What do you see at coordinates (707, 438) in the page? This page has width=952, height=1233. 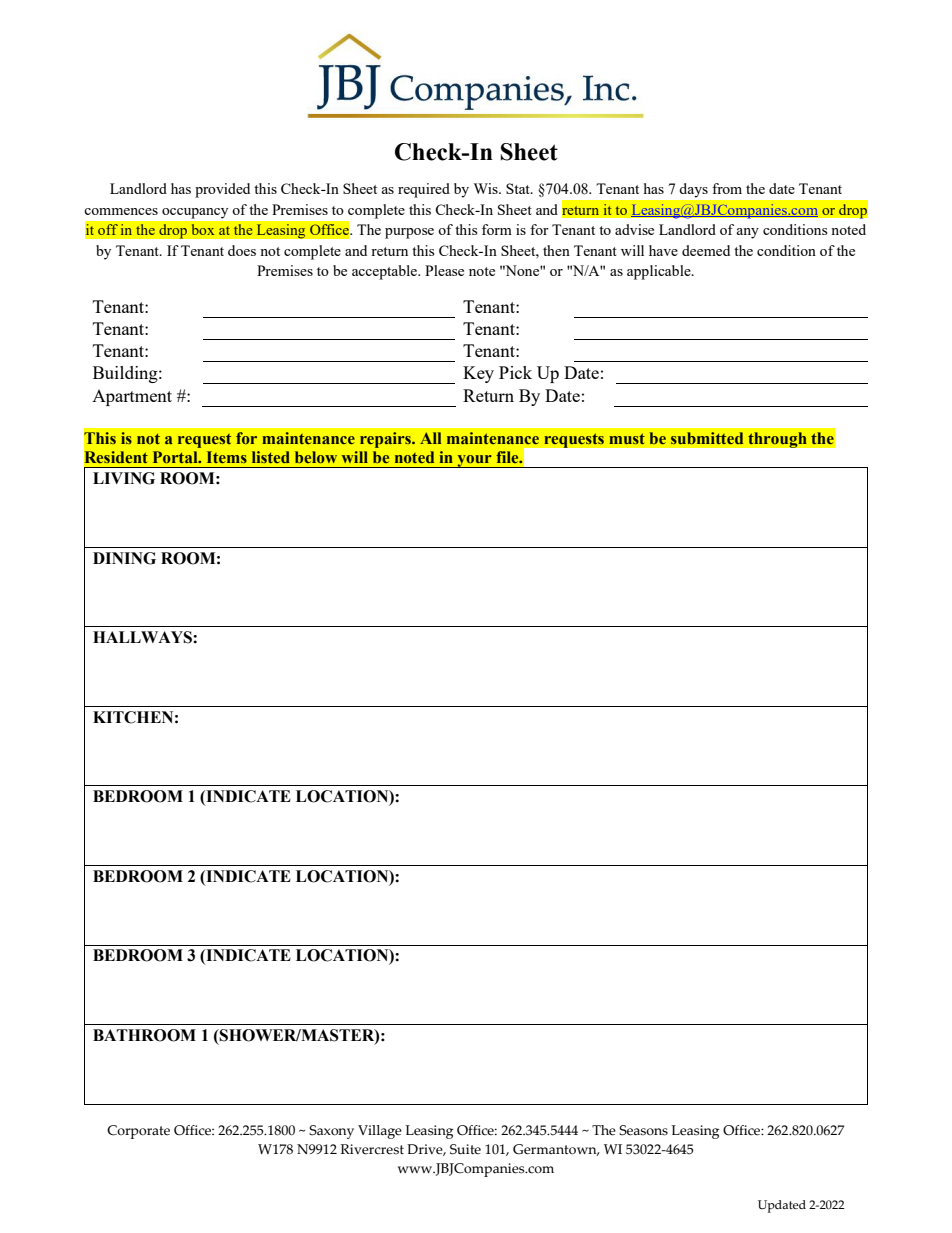 I see `submitted` at bounding box center [707, 438].
